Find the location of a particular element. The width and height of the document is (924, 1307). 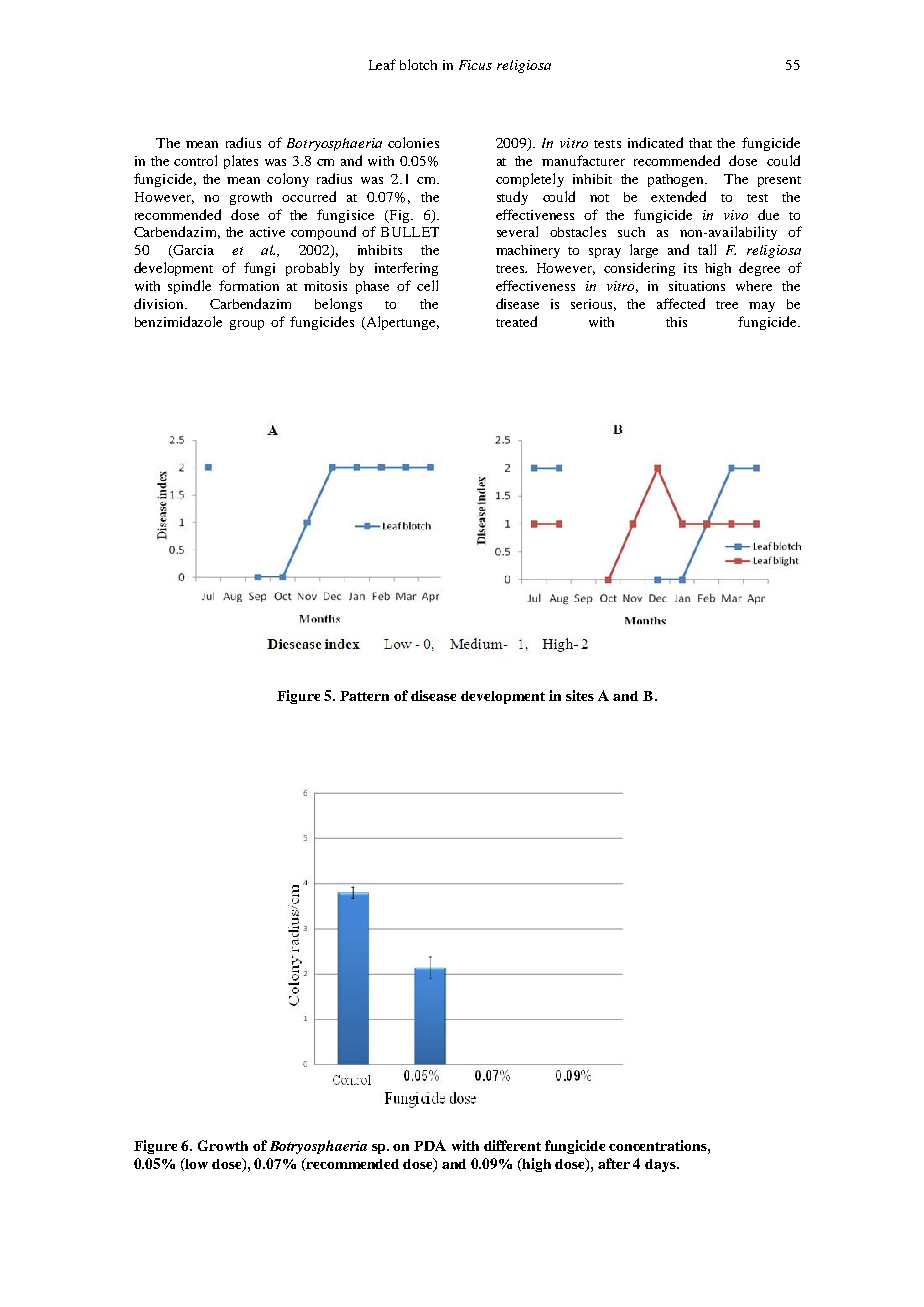

that is located at coordinates (700, 143).
